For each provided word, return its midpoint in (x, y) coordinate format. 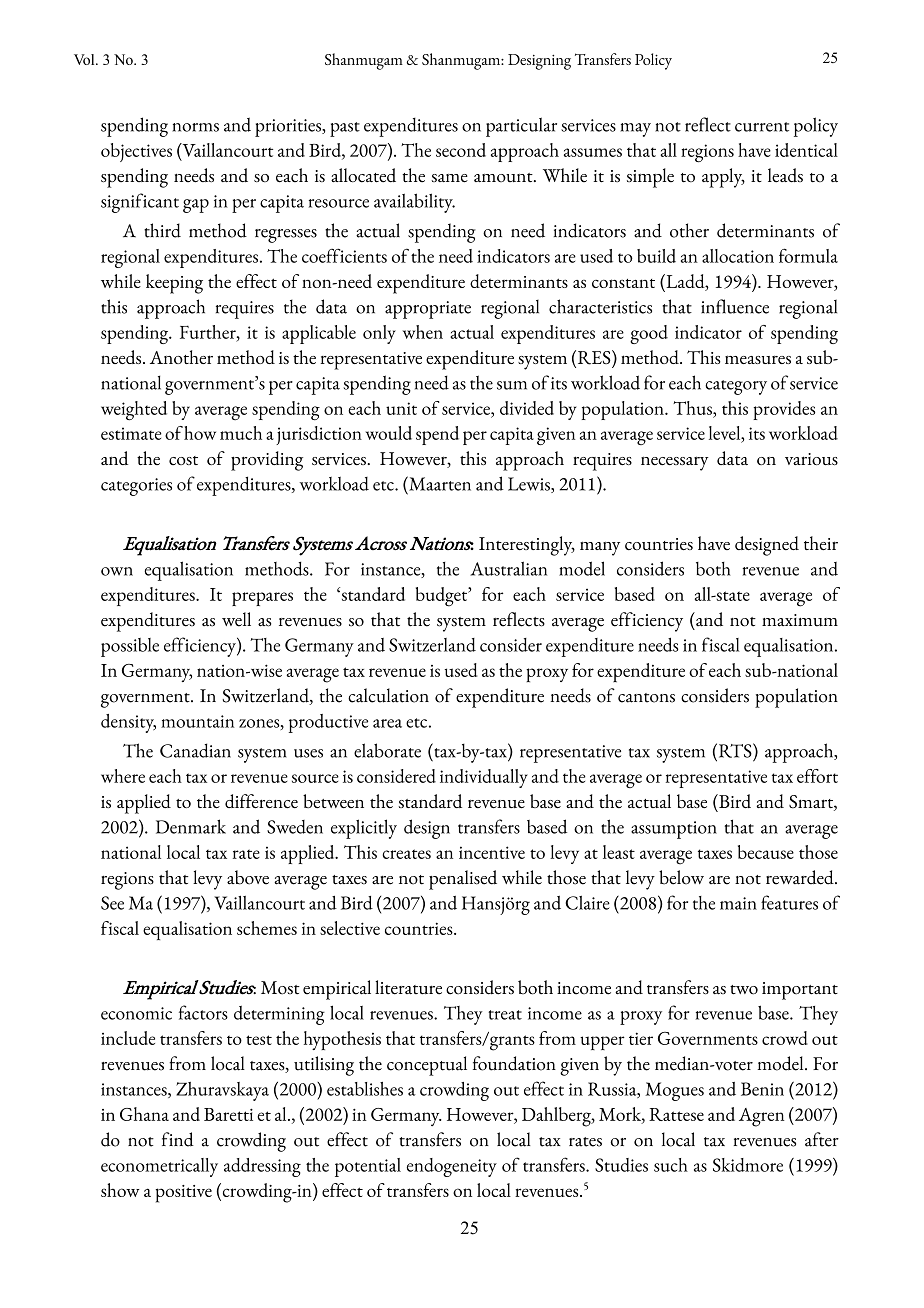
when (423, 332)
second (461, 150)
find (178, 1139)
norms (195, 127)
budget (443, 597)
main (738, 903)
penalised (463, 880)
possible (130, 647)
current (762, 127)
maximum (800, 620)
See (112, 903)
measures (758, 359)
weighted (134, 411)
